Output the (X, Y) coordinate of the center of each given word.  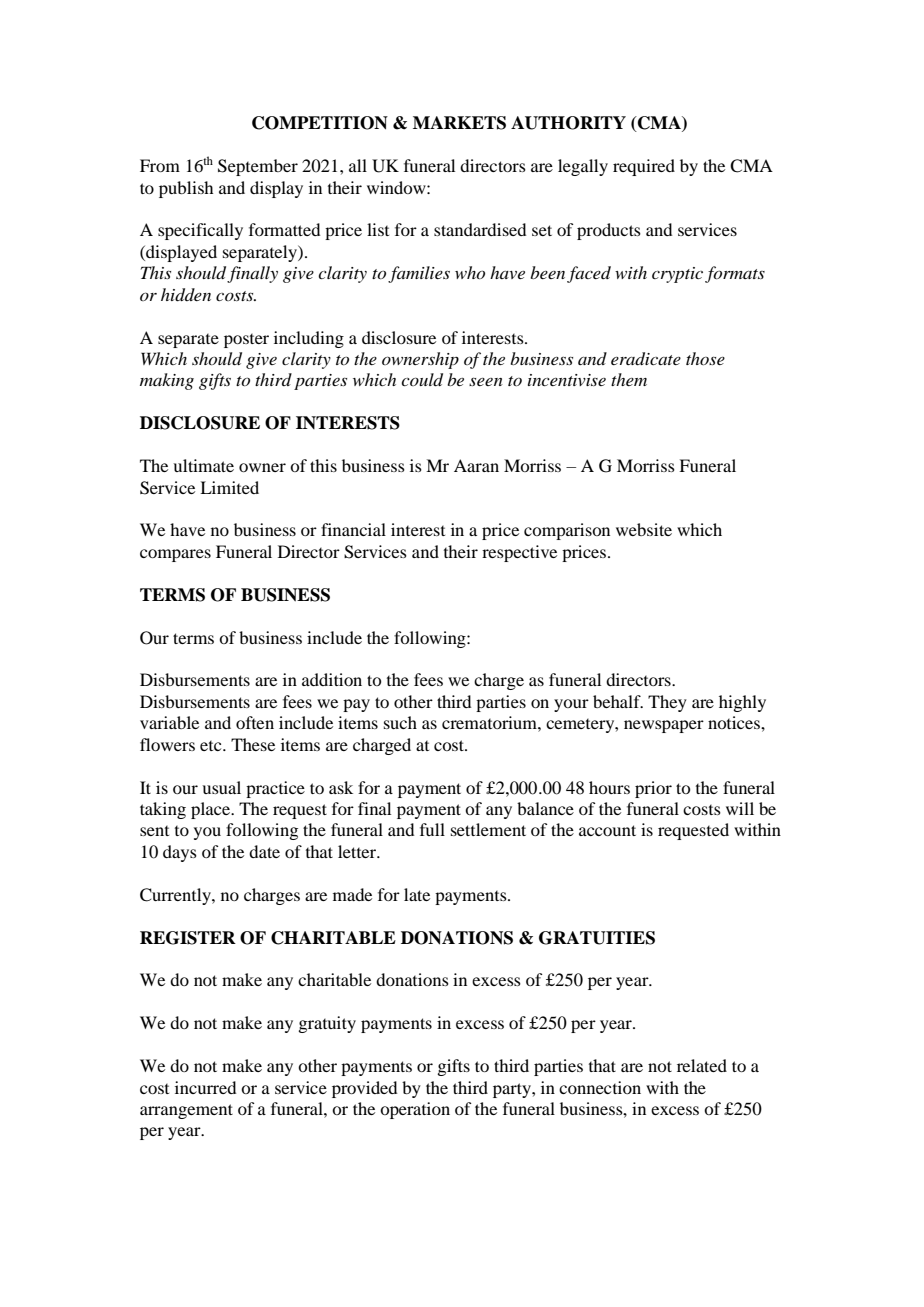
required (644, 167)
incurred (205, 1087)
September (258, 167)
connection (600, 1087)
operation (415, 1110)
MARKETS (459, 123)
